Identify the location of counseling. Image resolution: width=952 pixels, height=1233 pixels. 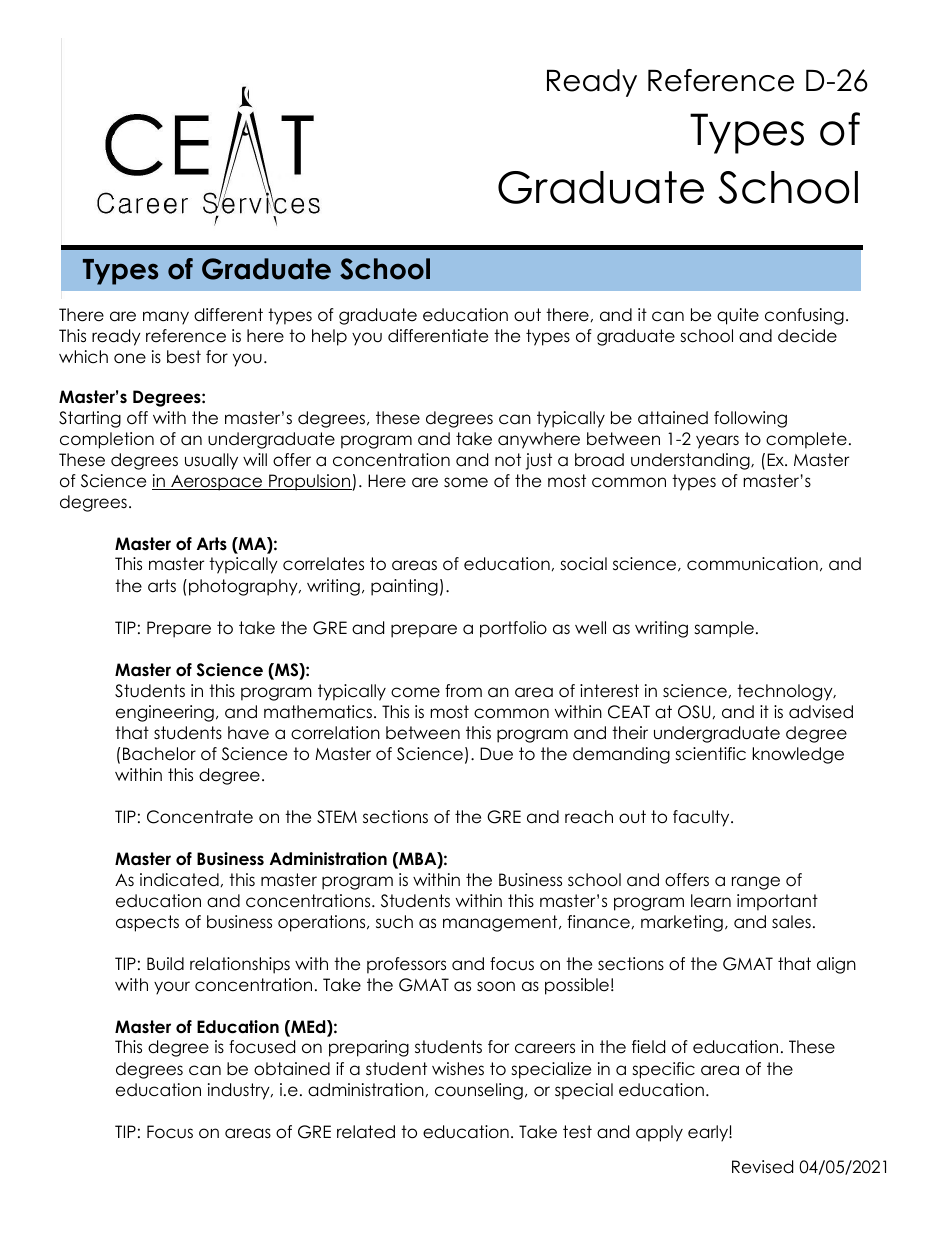
(479, 1091).
